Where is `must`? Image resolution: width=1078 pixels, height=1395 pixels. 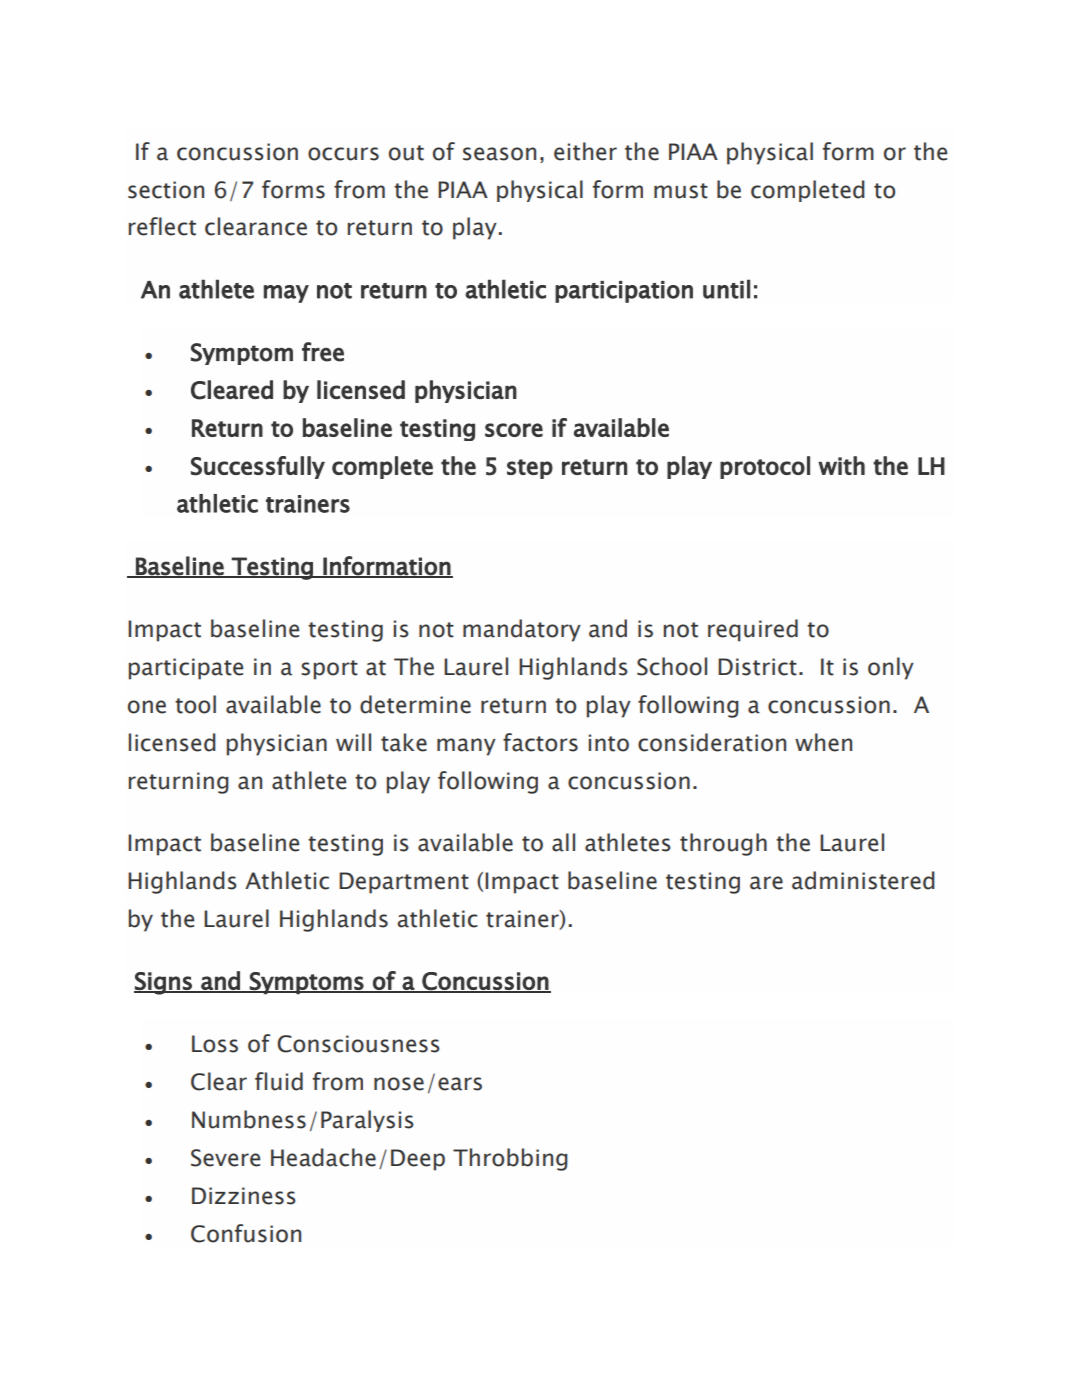
must is located at coordinates (681, 191).
